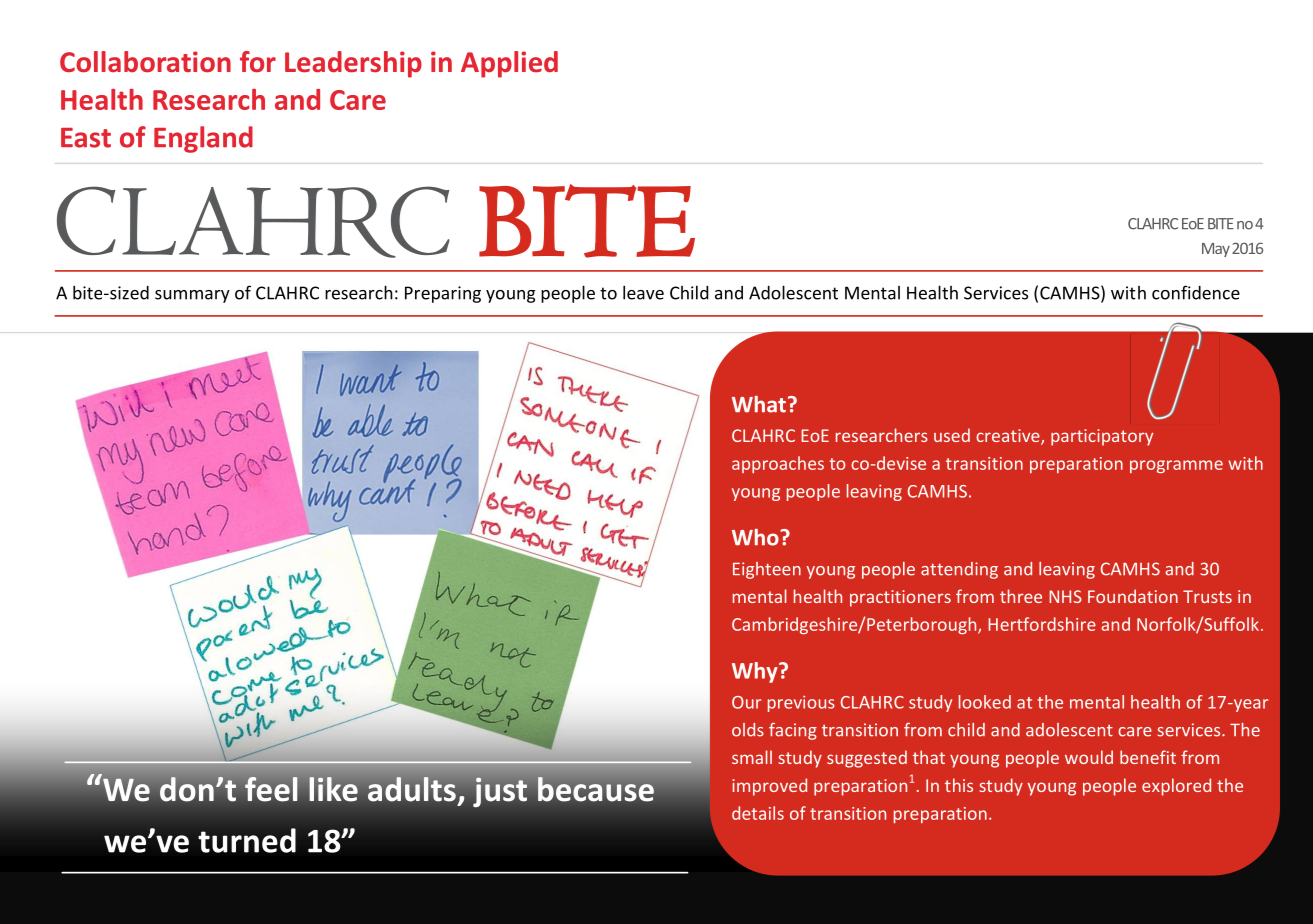 This image has width=1313, height=924. I want to click on turned, so click(247, 840).
